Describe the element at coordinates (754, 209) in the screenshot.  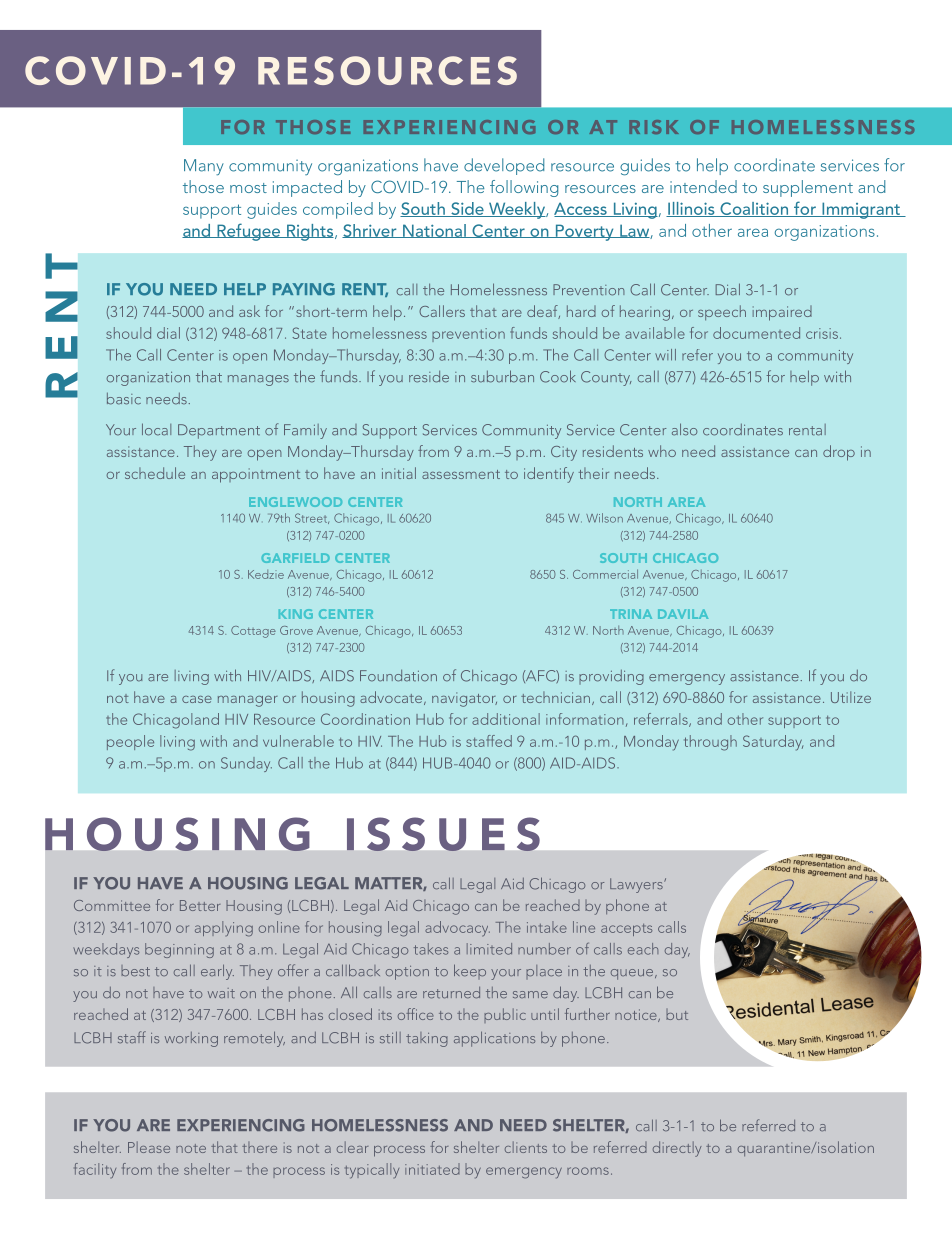
I see `Coalition` at that location.
